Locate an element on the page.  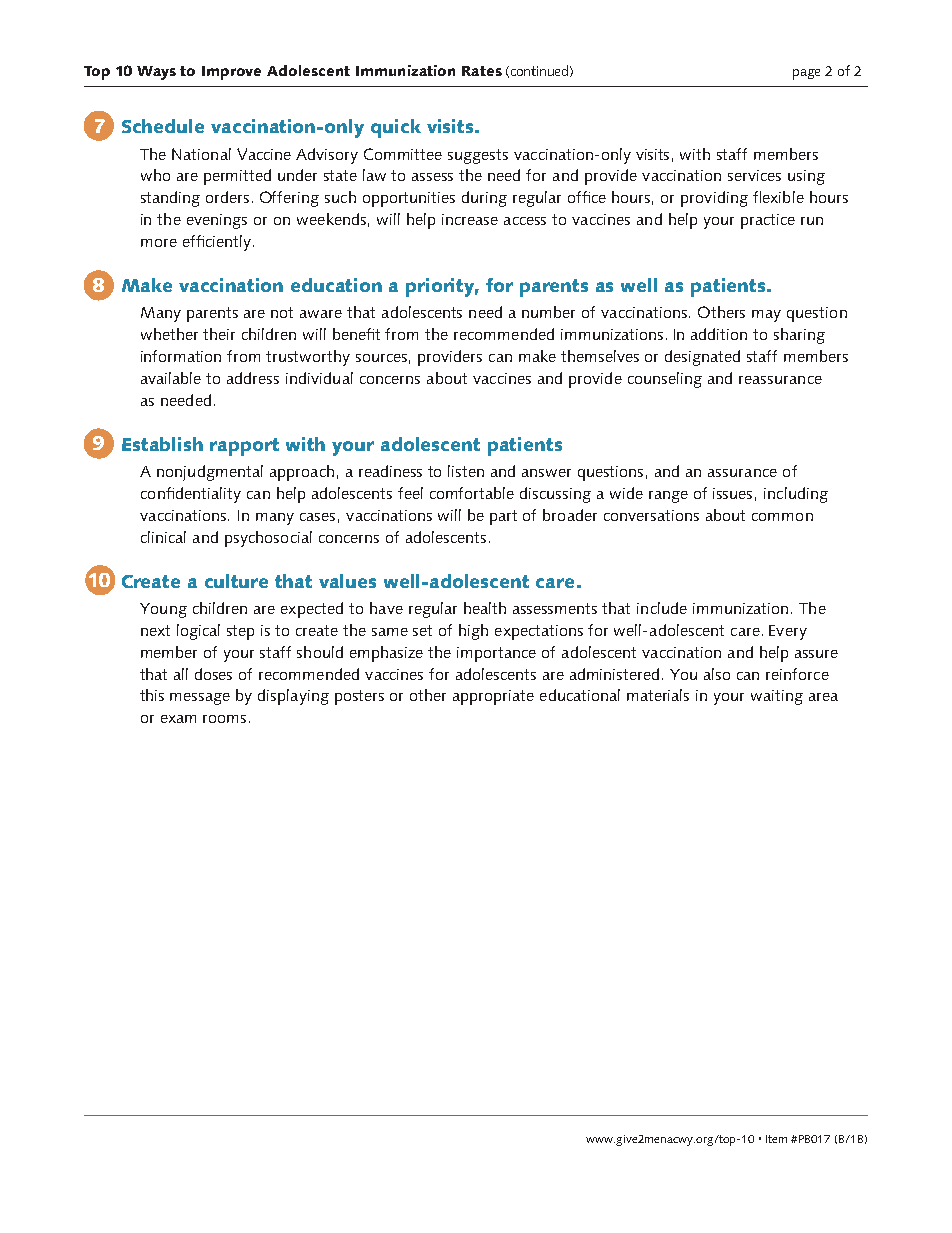
Improve is located at coordinates (231, 73).
